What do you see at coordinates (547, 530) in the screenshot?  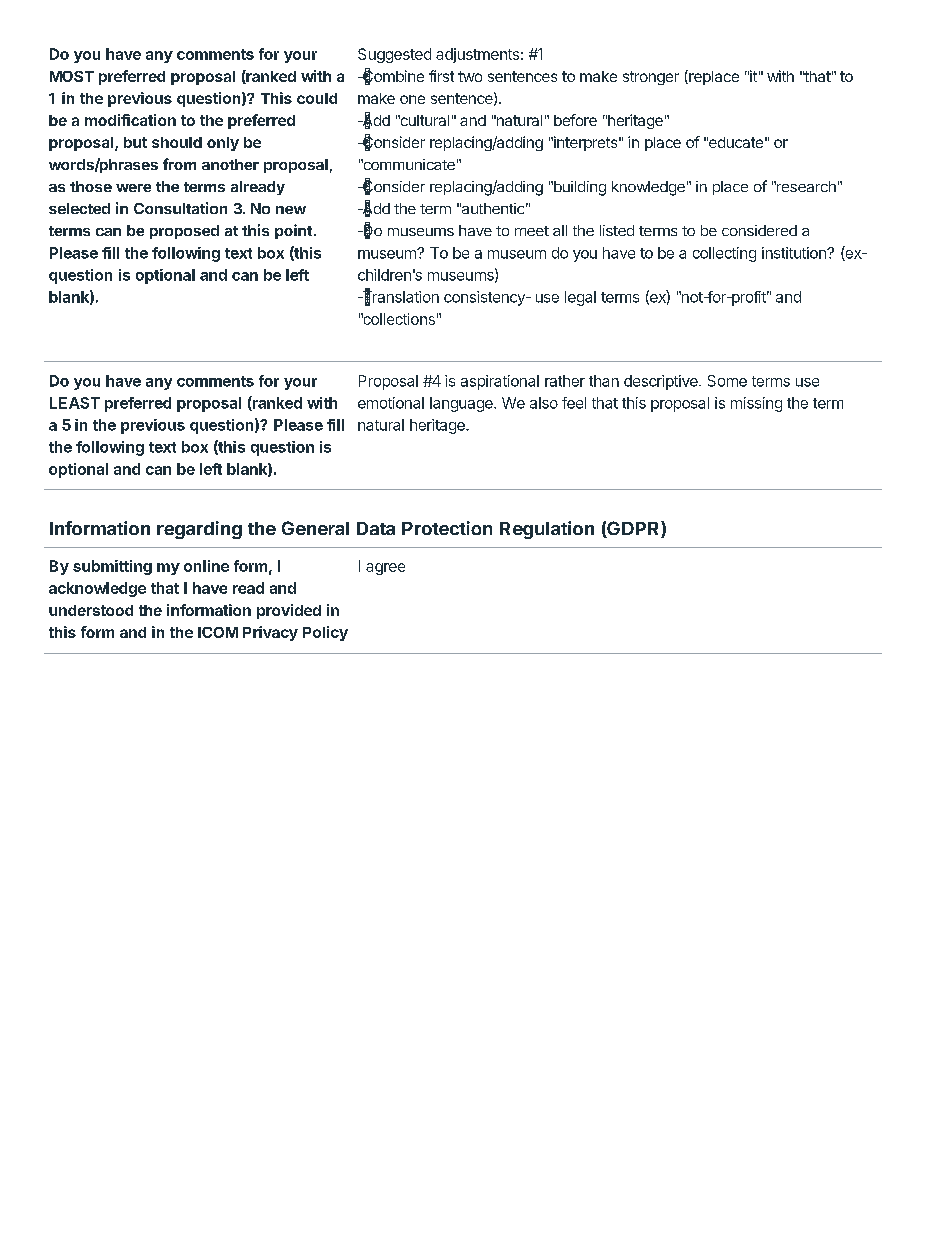 I see `Regulation` at bounding box center [547, 530].
